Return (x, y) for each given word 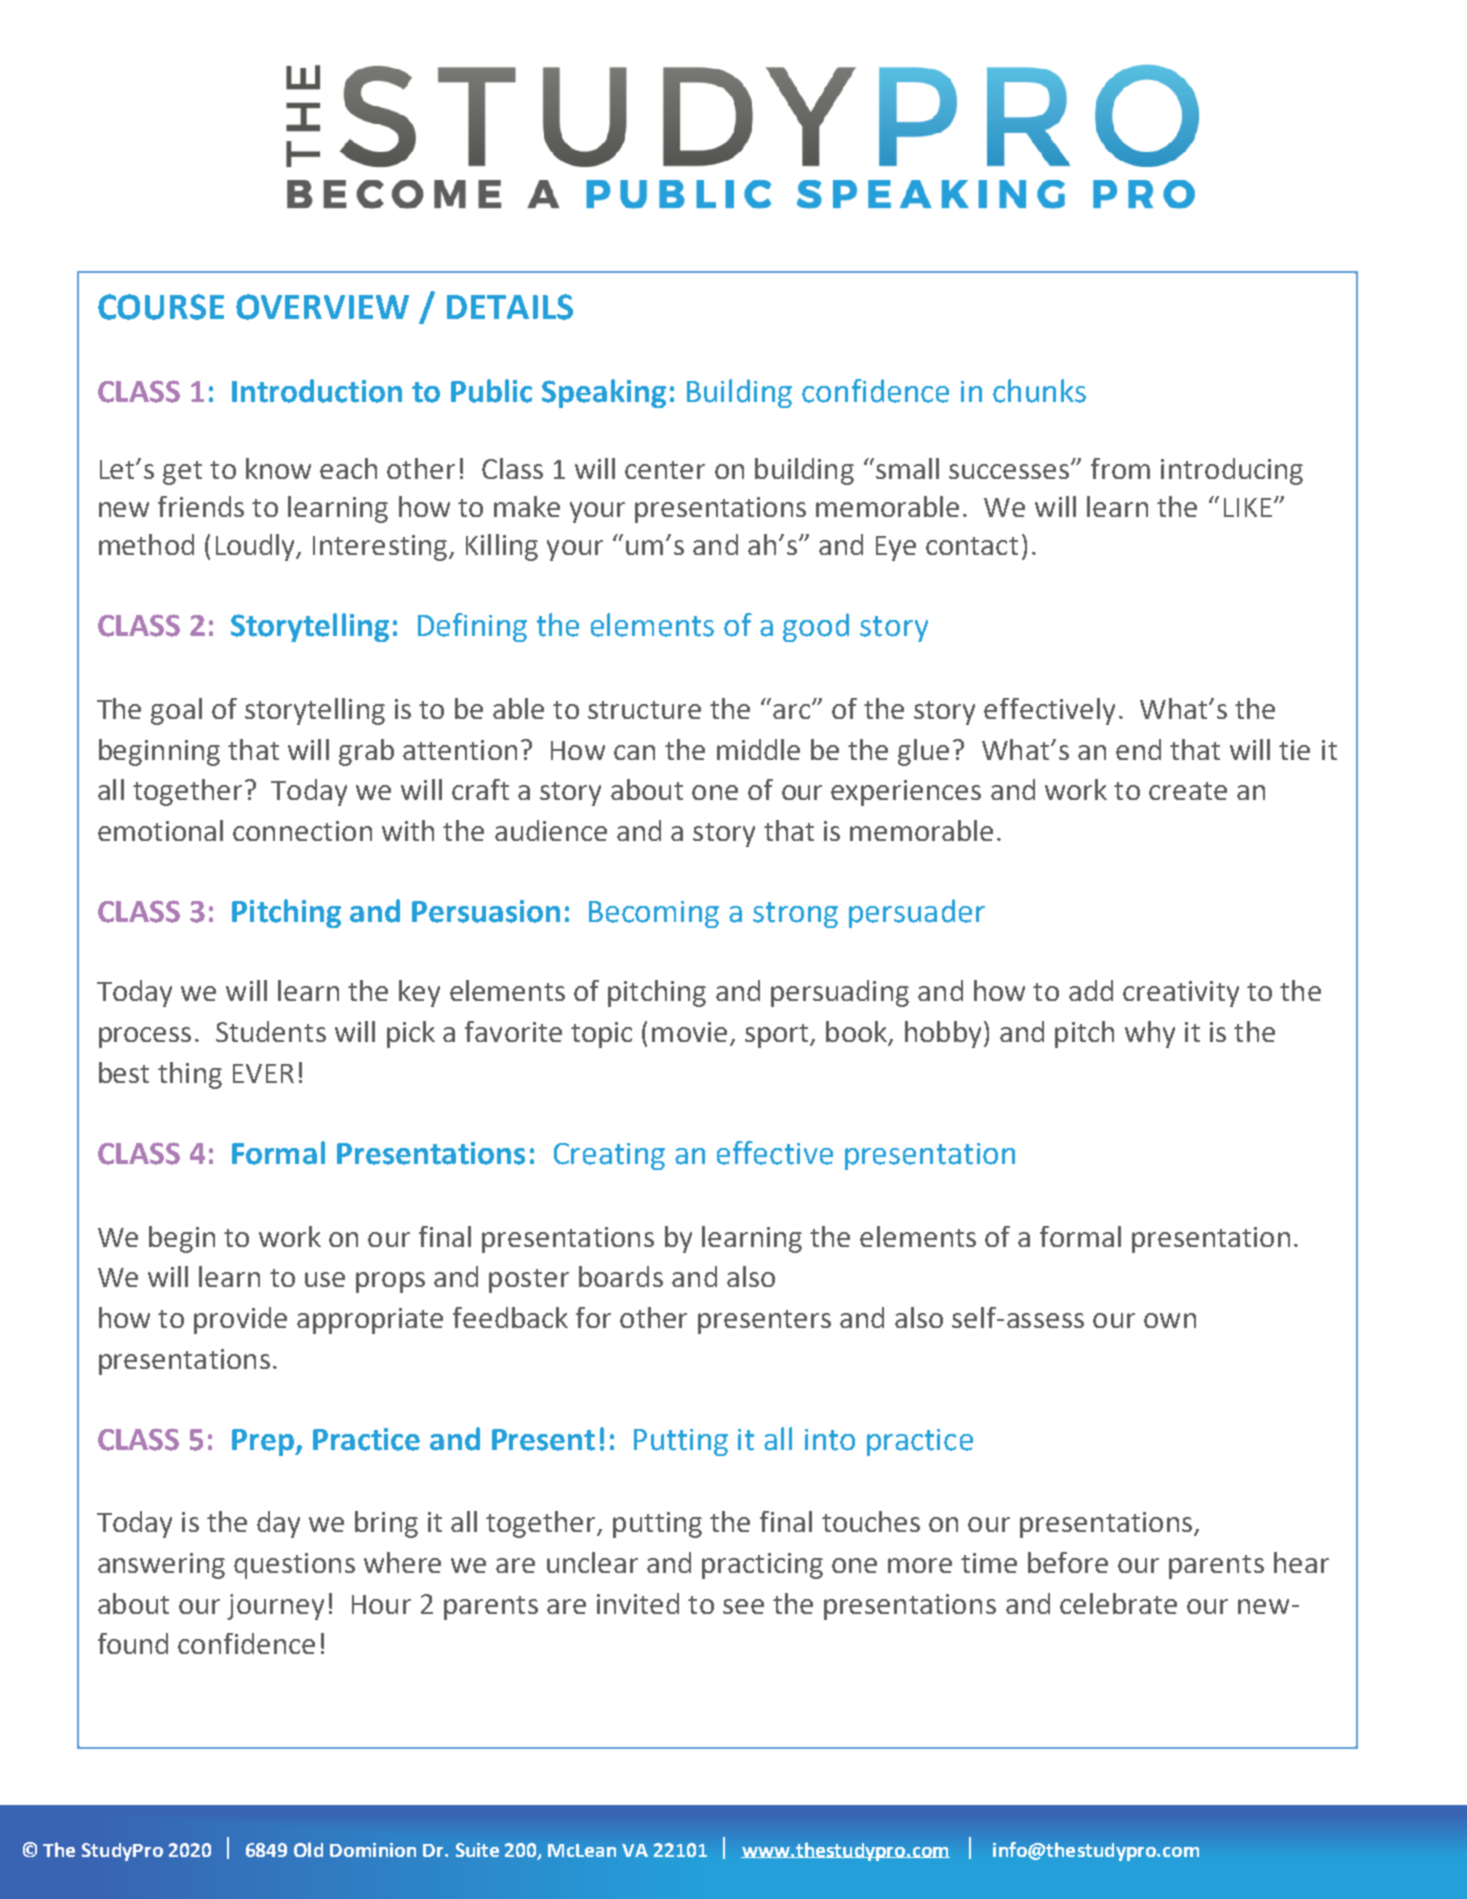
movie (689, 1032)
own (1170, 1320)
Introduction (317, 391)
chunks (1039, 391)
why (1150, 1034)
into (830, 1440)
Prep (264, 1442)
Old (308, 1849)
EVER (263, 1073)
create (1188, 791)
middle (758, 749)
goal (176, 711)
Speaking (604, 393)
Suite (477, 1850)
